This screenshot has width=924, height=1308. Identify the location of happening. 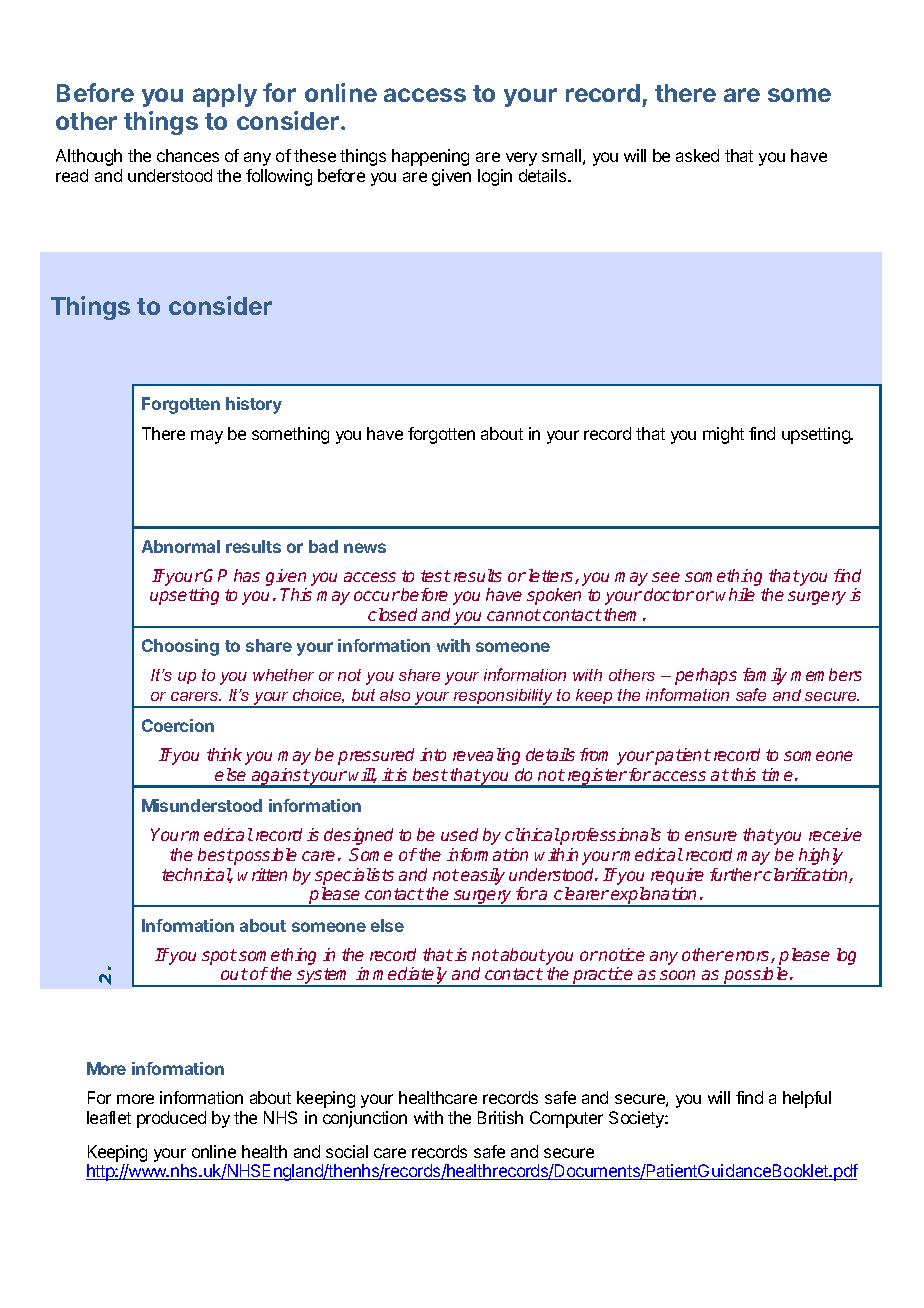
(430, 157).
